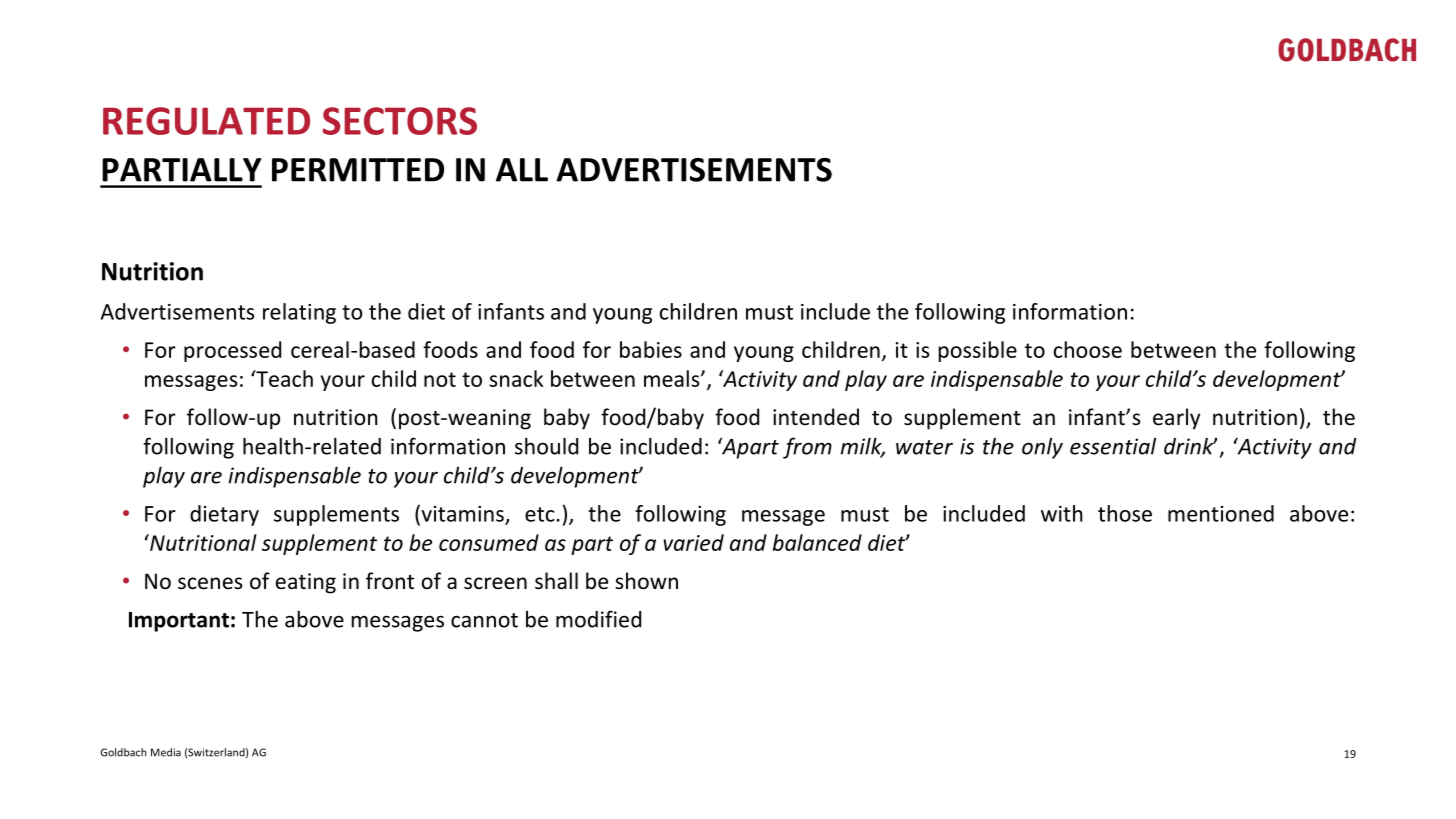 This screenshot has width=1456, height=819. Describe the element at coordinates (1062, 513) in the screenshot. I see `with` at that location.
